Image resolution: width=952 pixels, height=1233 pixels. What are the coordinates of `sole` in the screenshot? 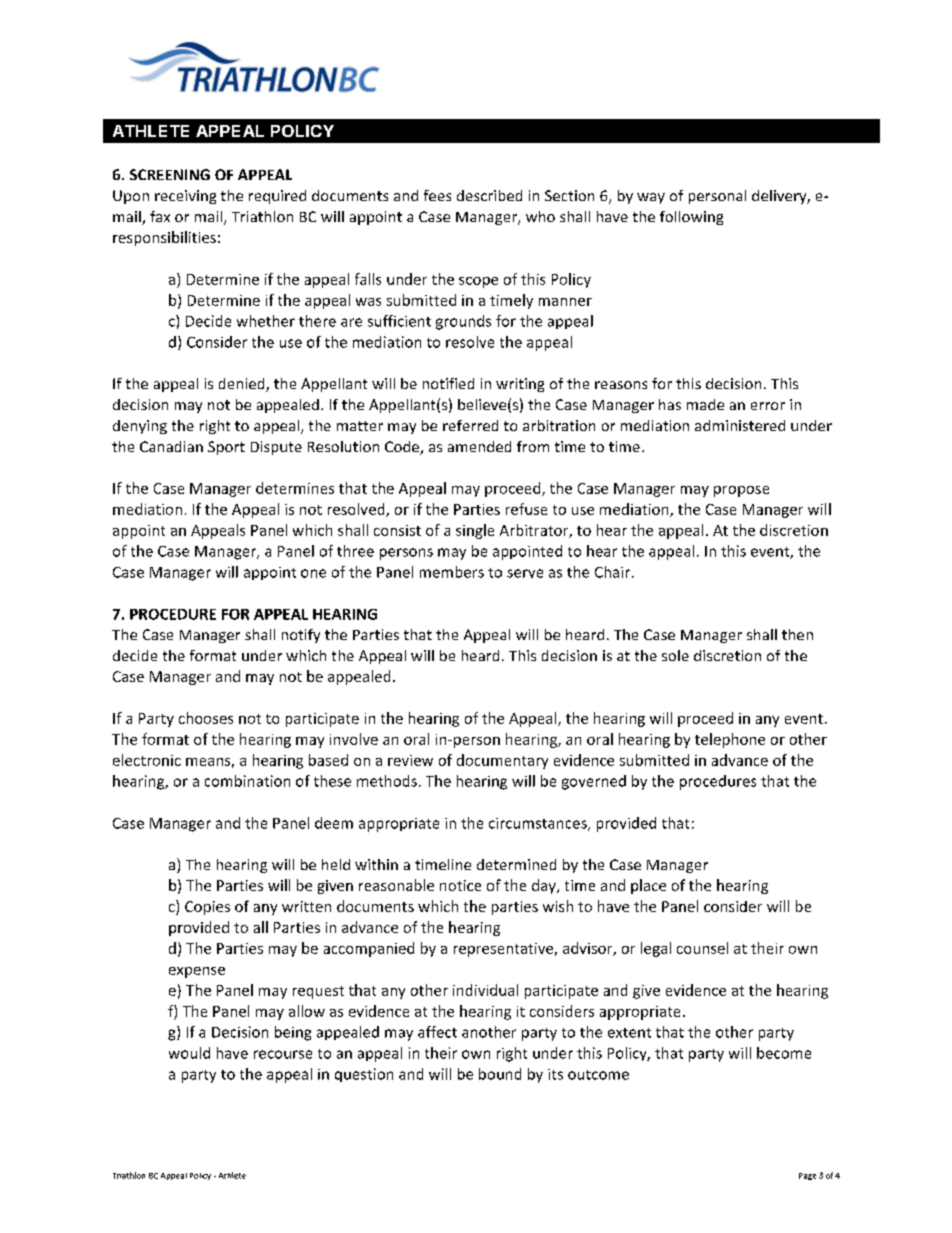 It's located at (675, 655).
